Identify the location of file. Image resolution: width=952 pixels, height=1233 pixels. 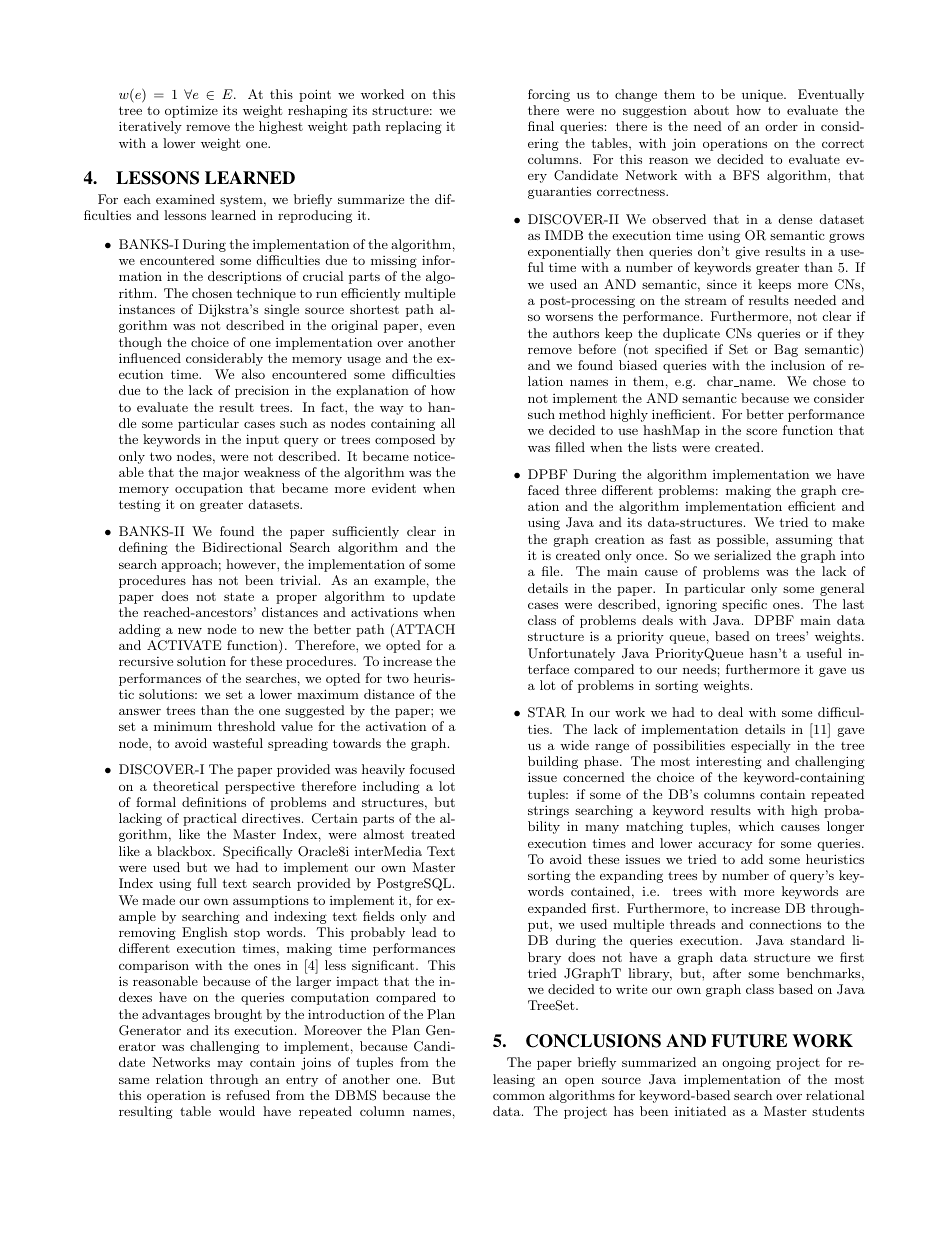
(552, 571).
